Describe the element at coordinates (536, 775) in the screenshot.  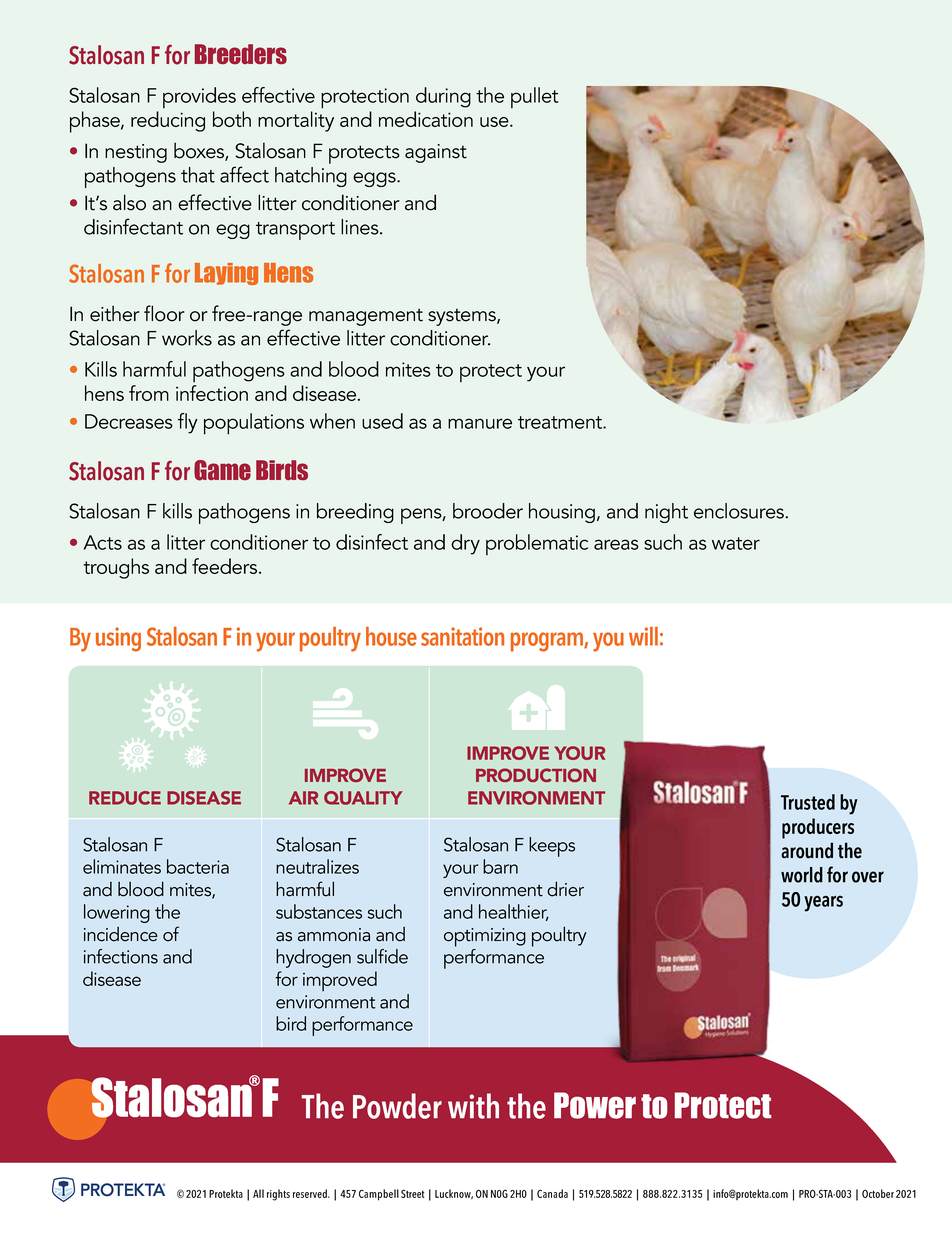
I see `PRODUCTION` at that location.
